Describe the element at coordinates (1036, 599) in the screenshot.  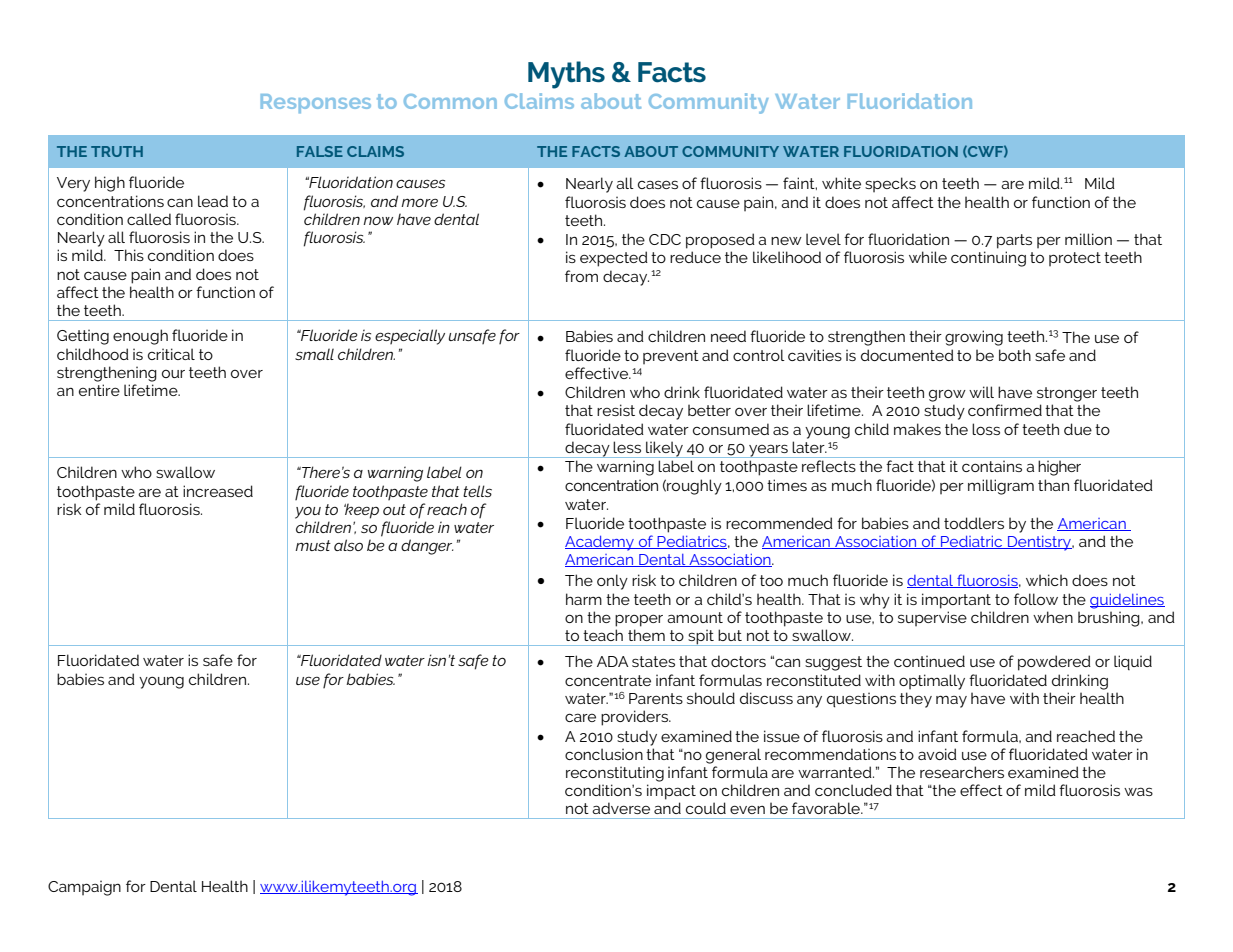
I see `follow` at that location.
